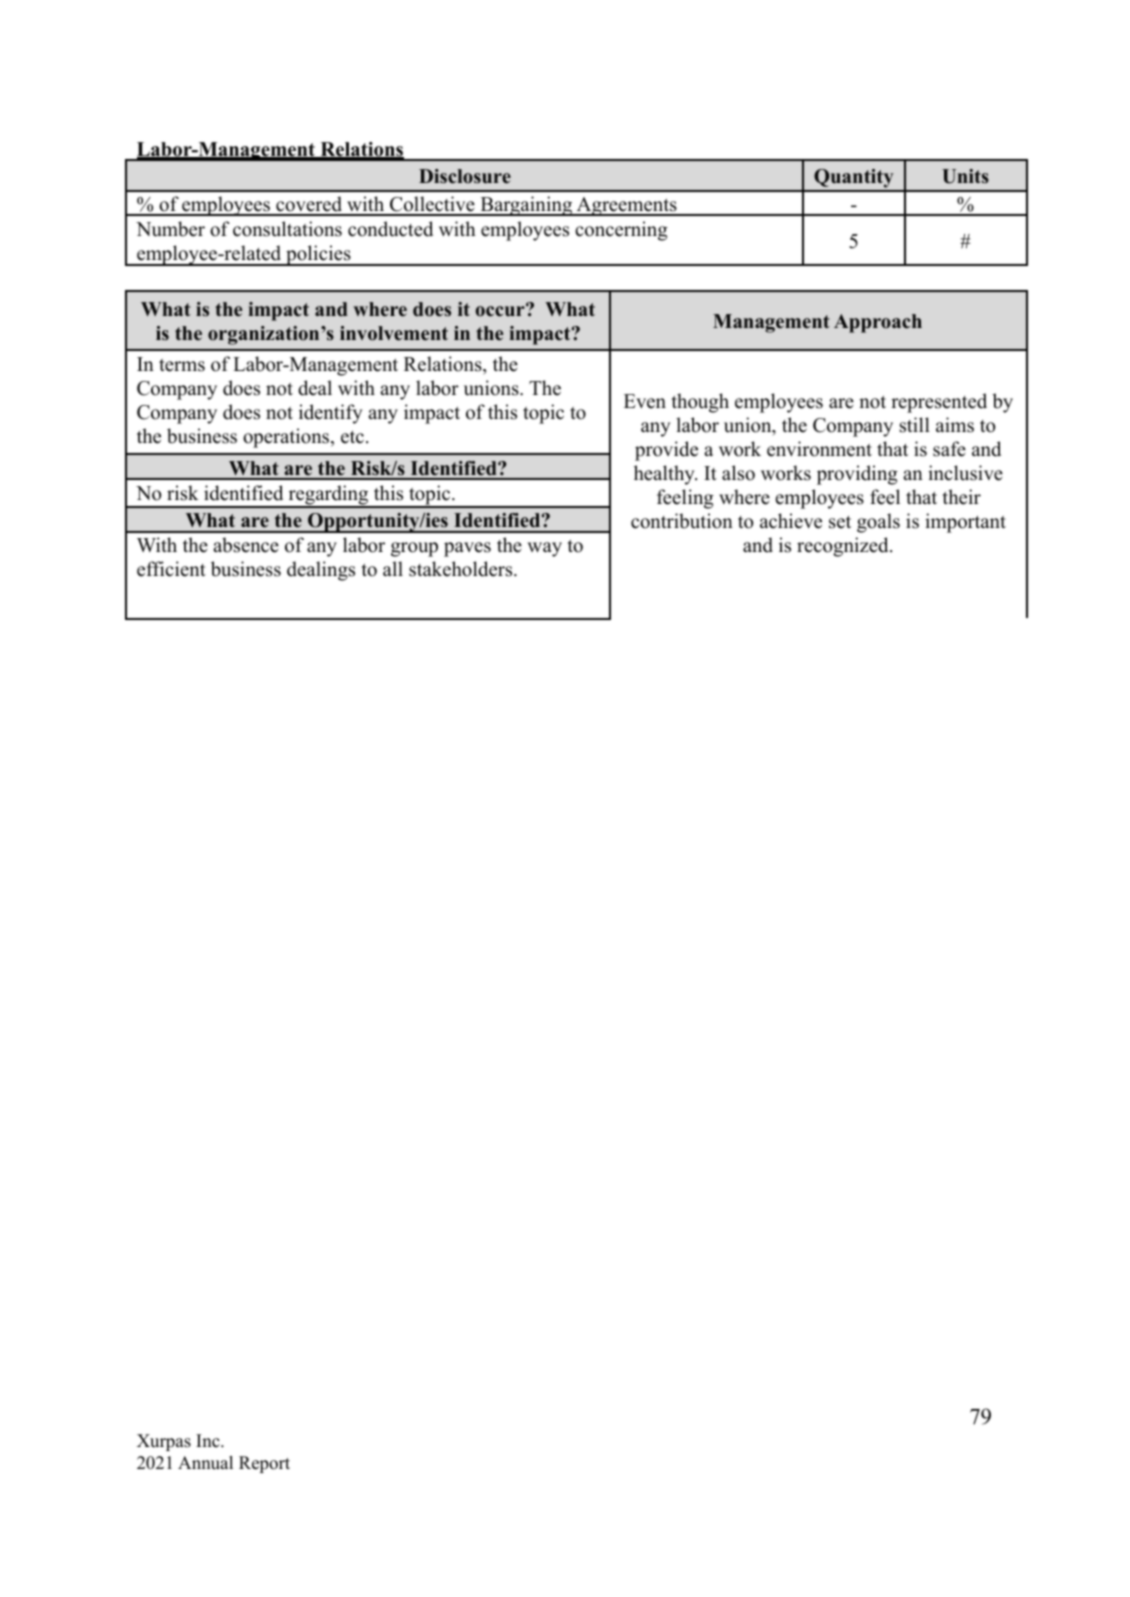 The image size is (1130, 1597). What do you see at coordinates (854, 180) in the image?
I see `Quantity` at bounding box center [854, 180].
